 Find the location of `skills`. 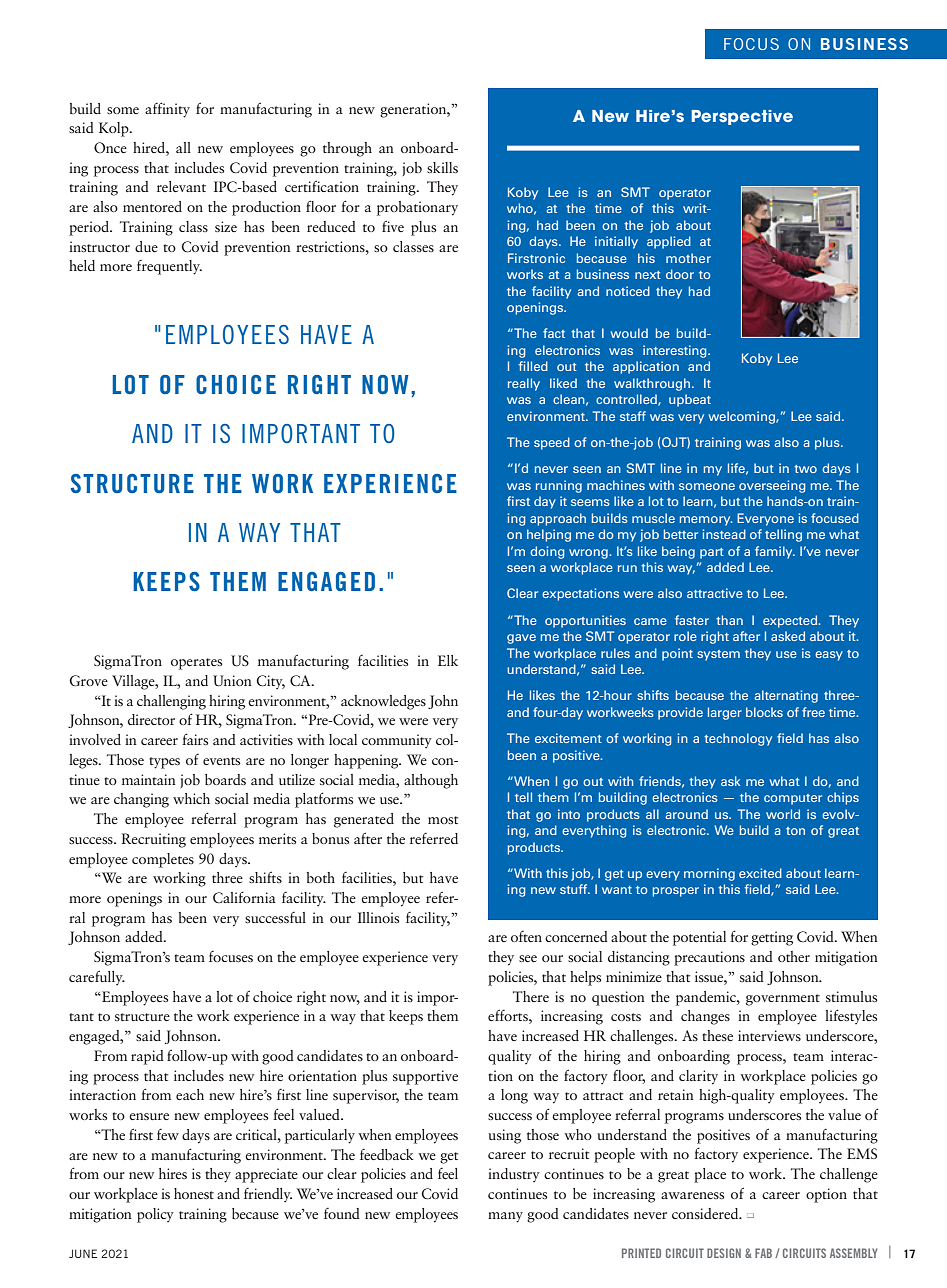

skills is located at coordinates (442, 167).
